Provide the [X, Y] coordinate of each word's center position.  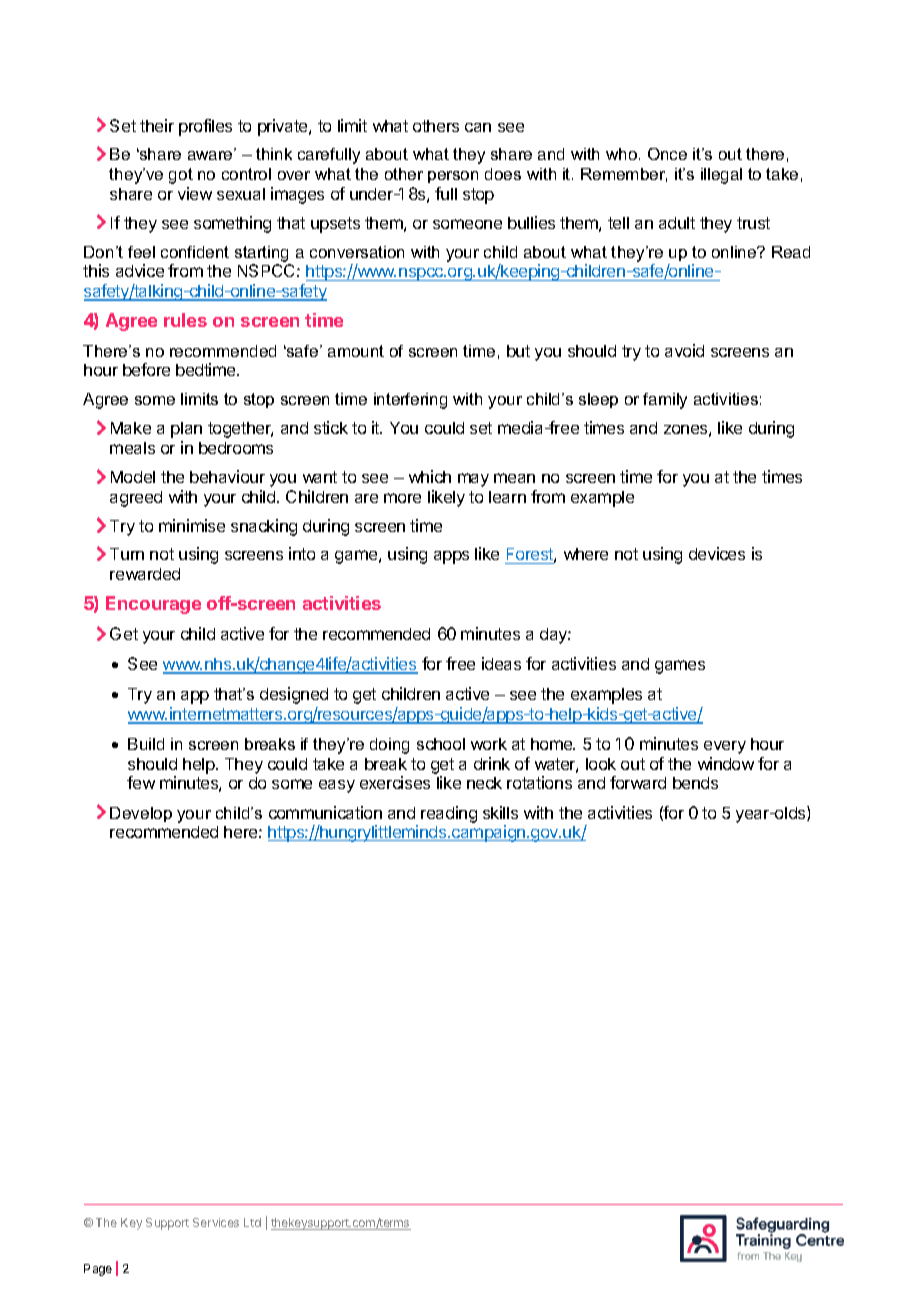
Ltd [252, 1222]
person [453, 177]
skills [500, 812]
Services [216, 1222]
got [181, 176]
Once [667, 154]
